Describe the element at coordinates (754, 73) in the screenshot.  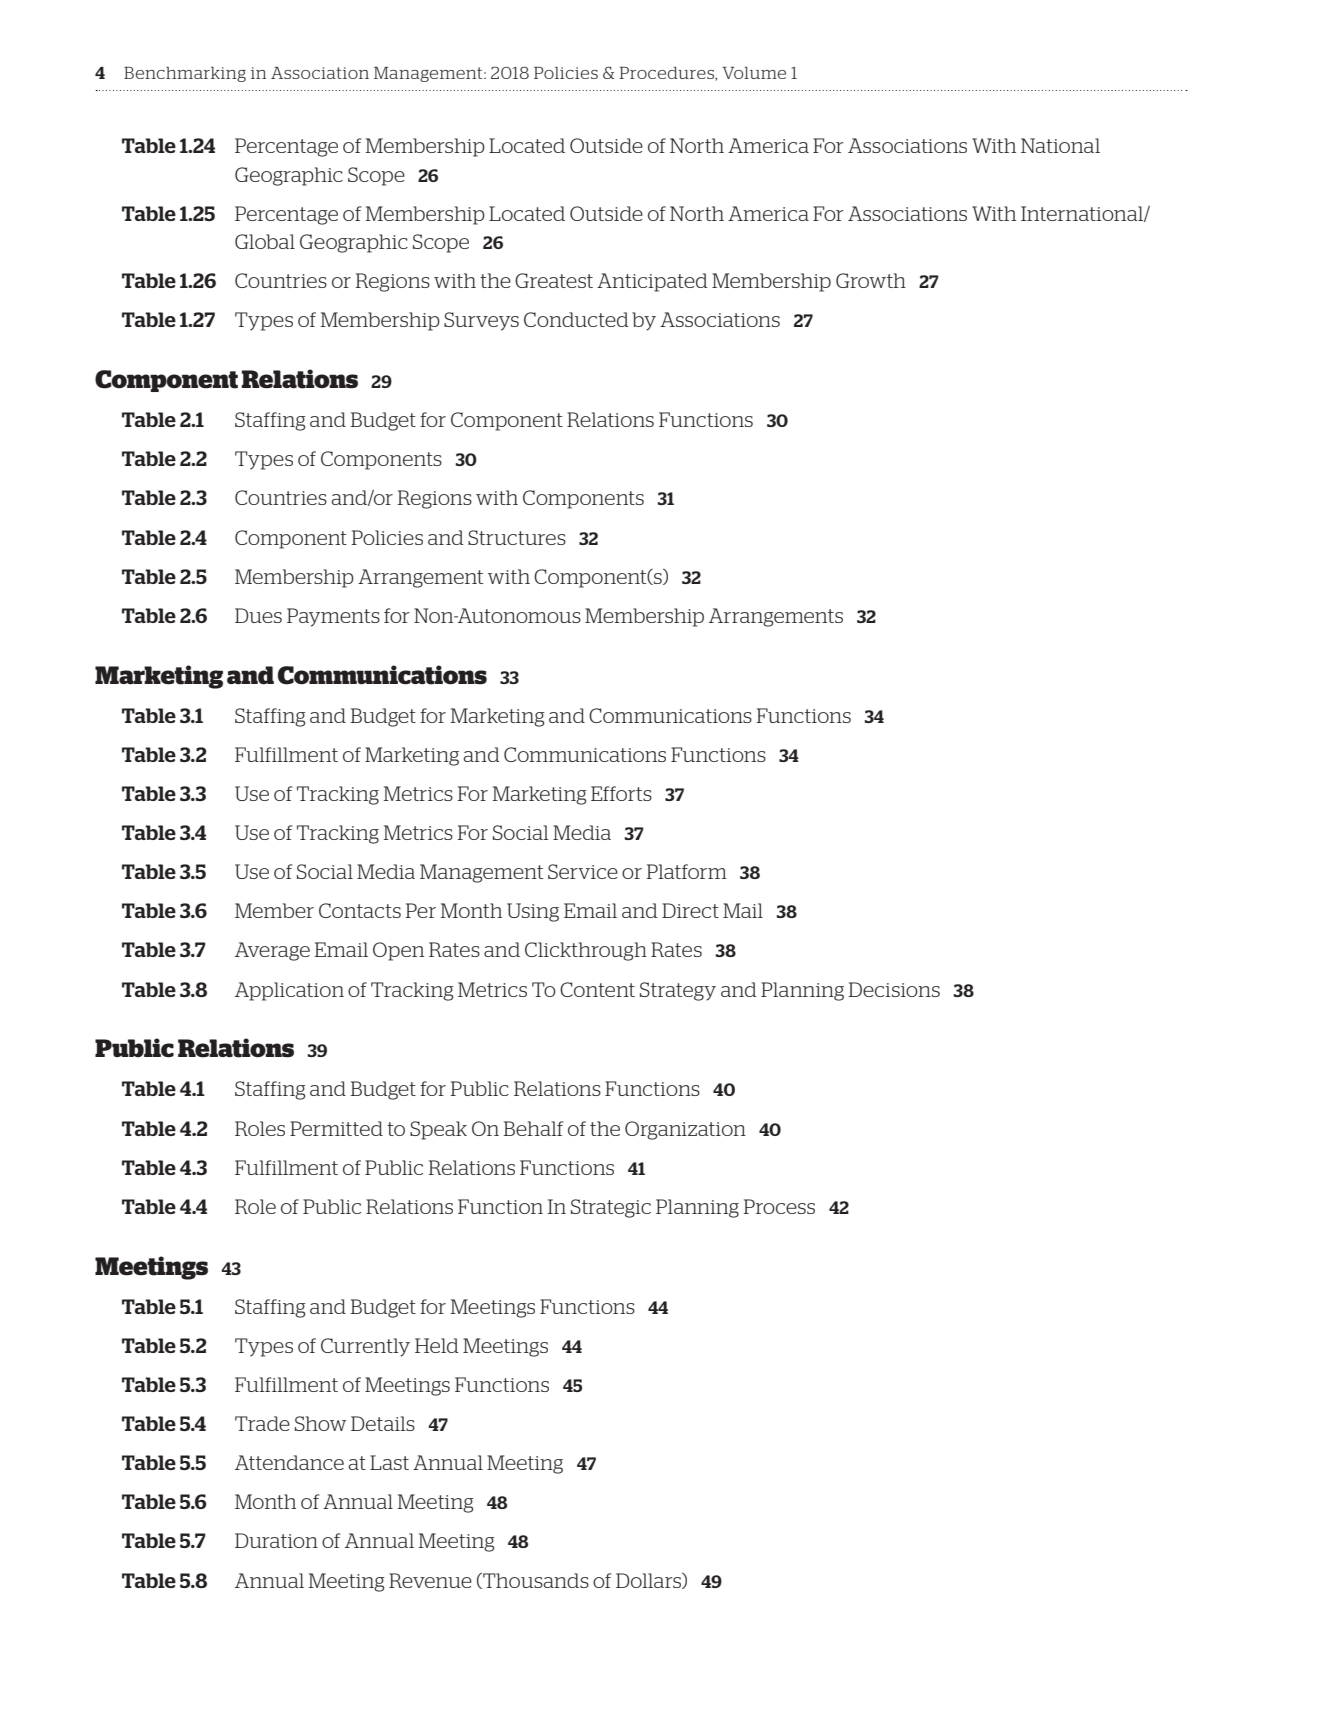
I see `Volume` at that location.
